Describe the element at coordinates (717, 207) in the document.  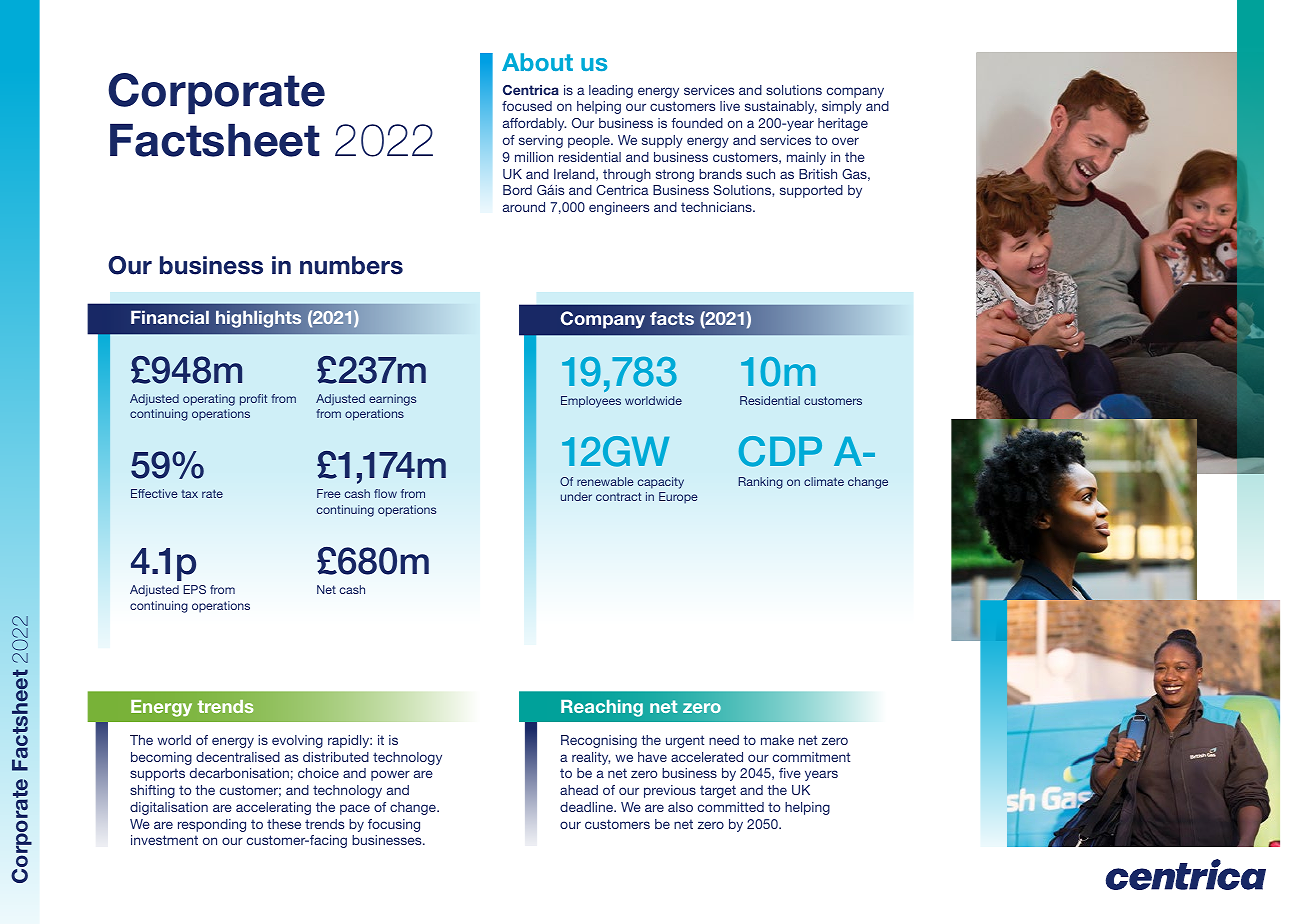
I see `technicians` at that location.
